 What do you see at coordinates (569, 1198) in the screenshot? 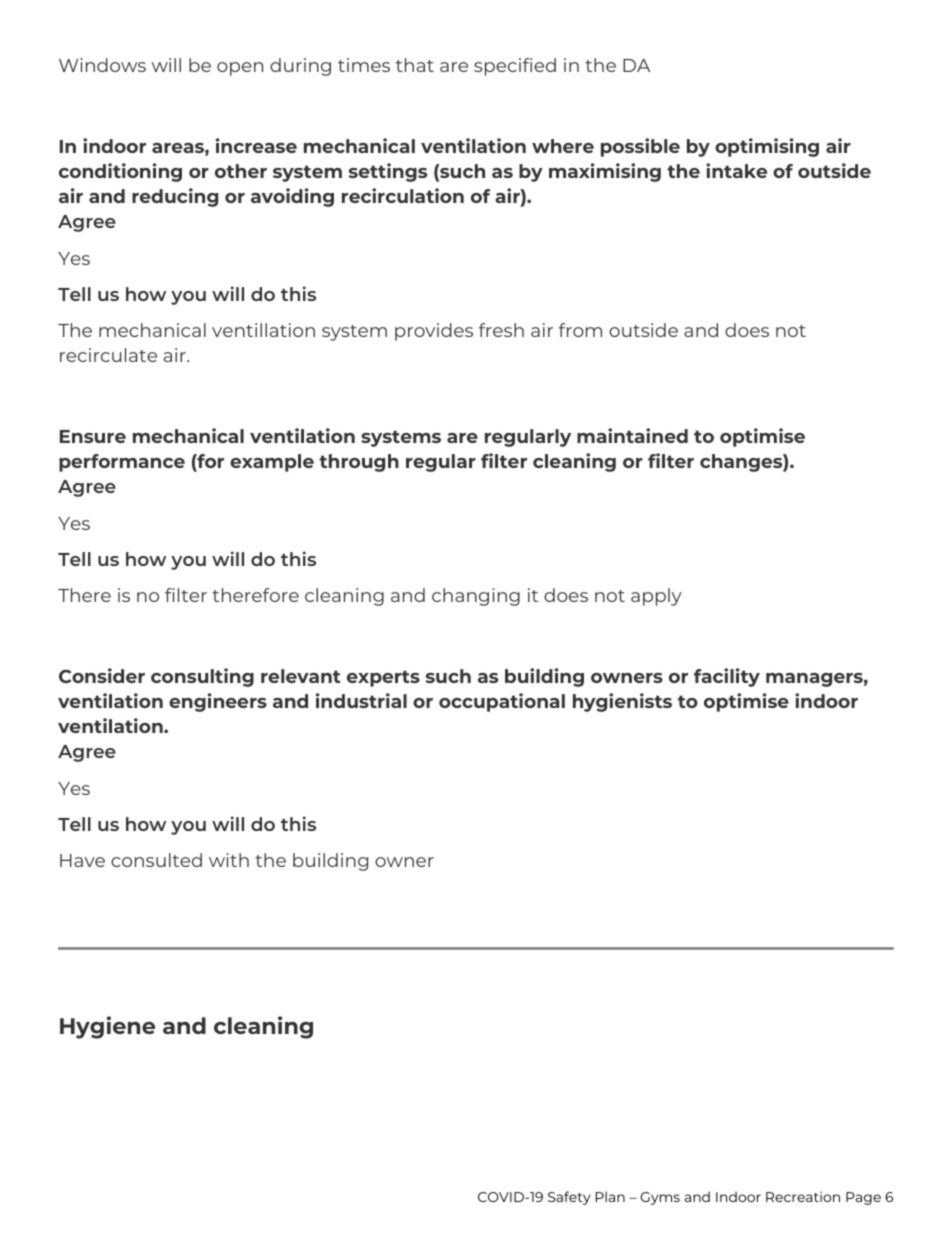
I see `Safety` at bounding box center [569, 1198].
